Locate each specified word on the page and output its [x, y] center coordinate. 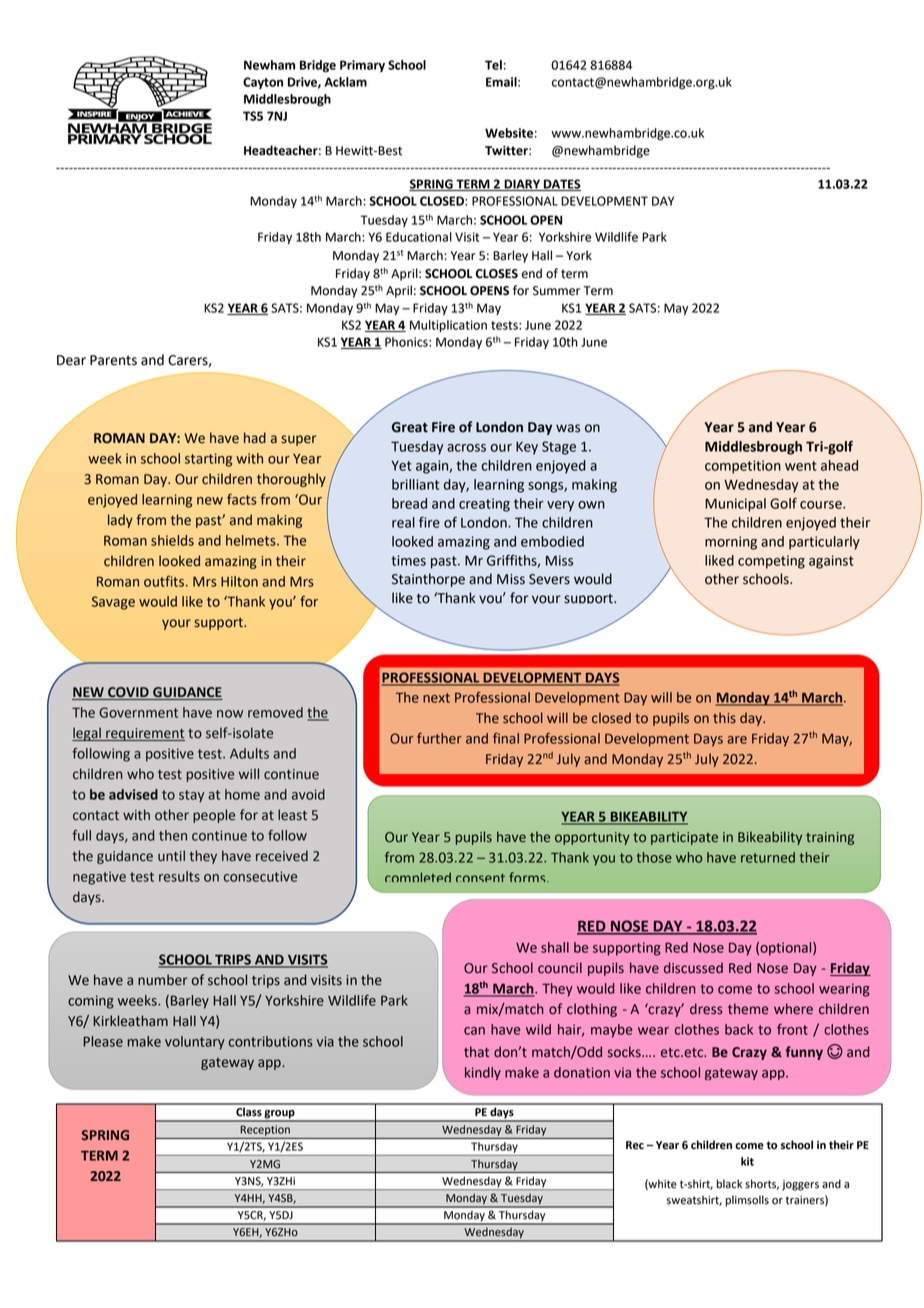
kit [747, 1161]
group [280, 1115]
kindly [483, 1073]
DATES [561, 185]
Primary [362, 66]
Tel [493, 65]
